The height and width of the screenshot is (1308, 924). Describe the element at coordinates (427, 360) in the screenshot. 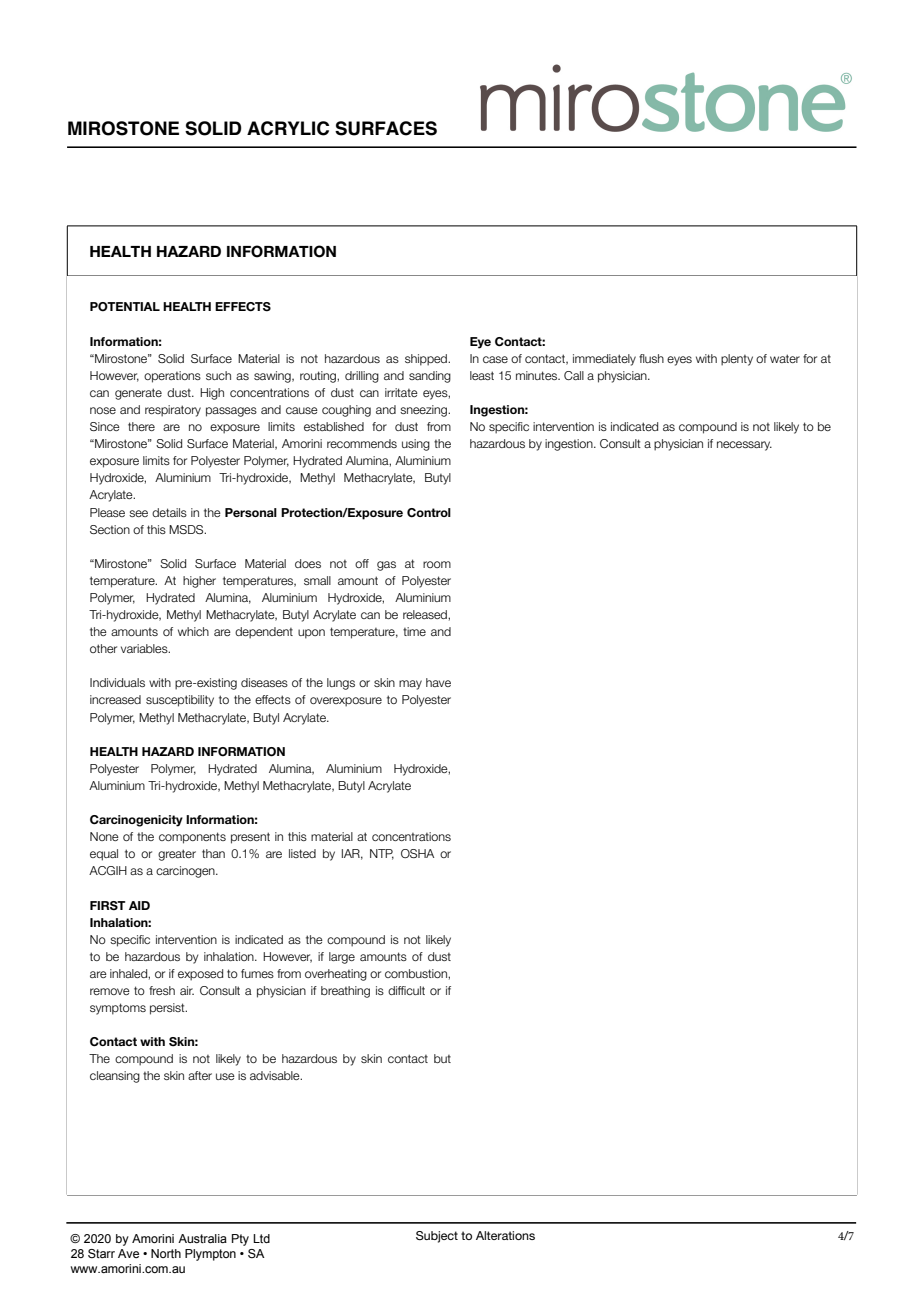

I see `shipped` at that location.
